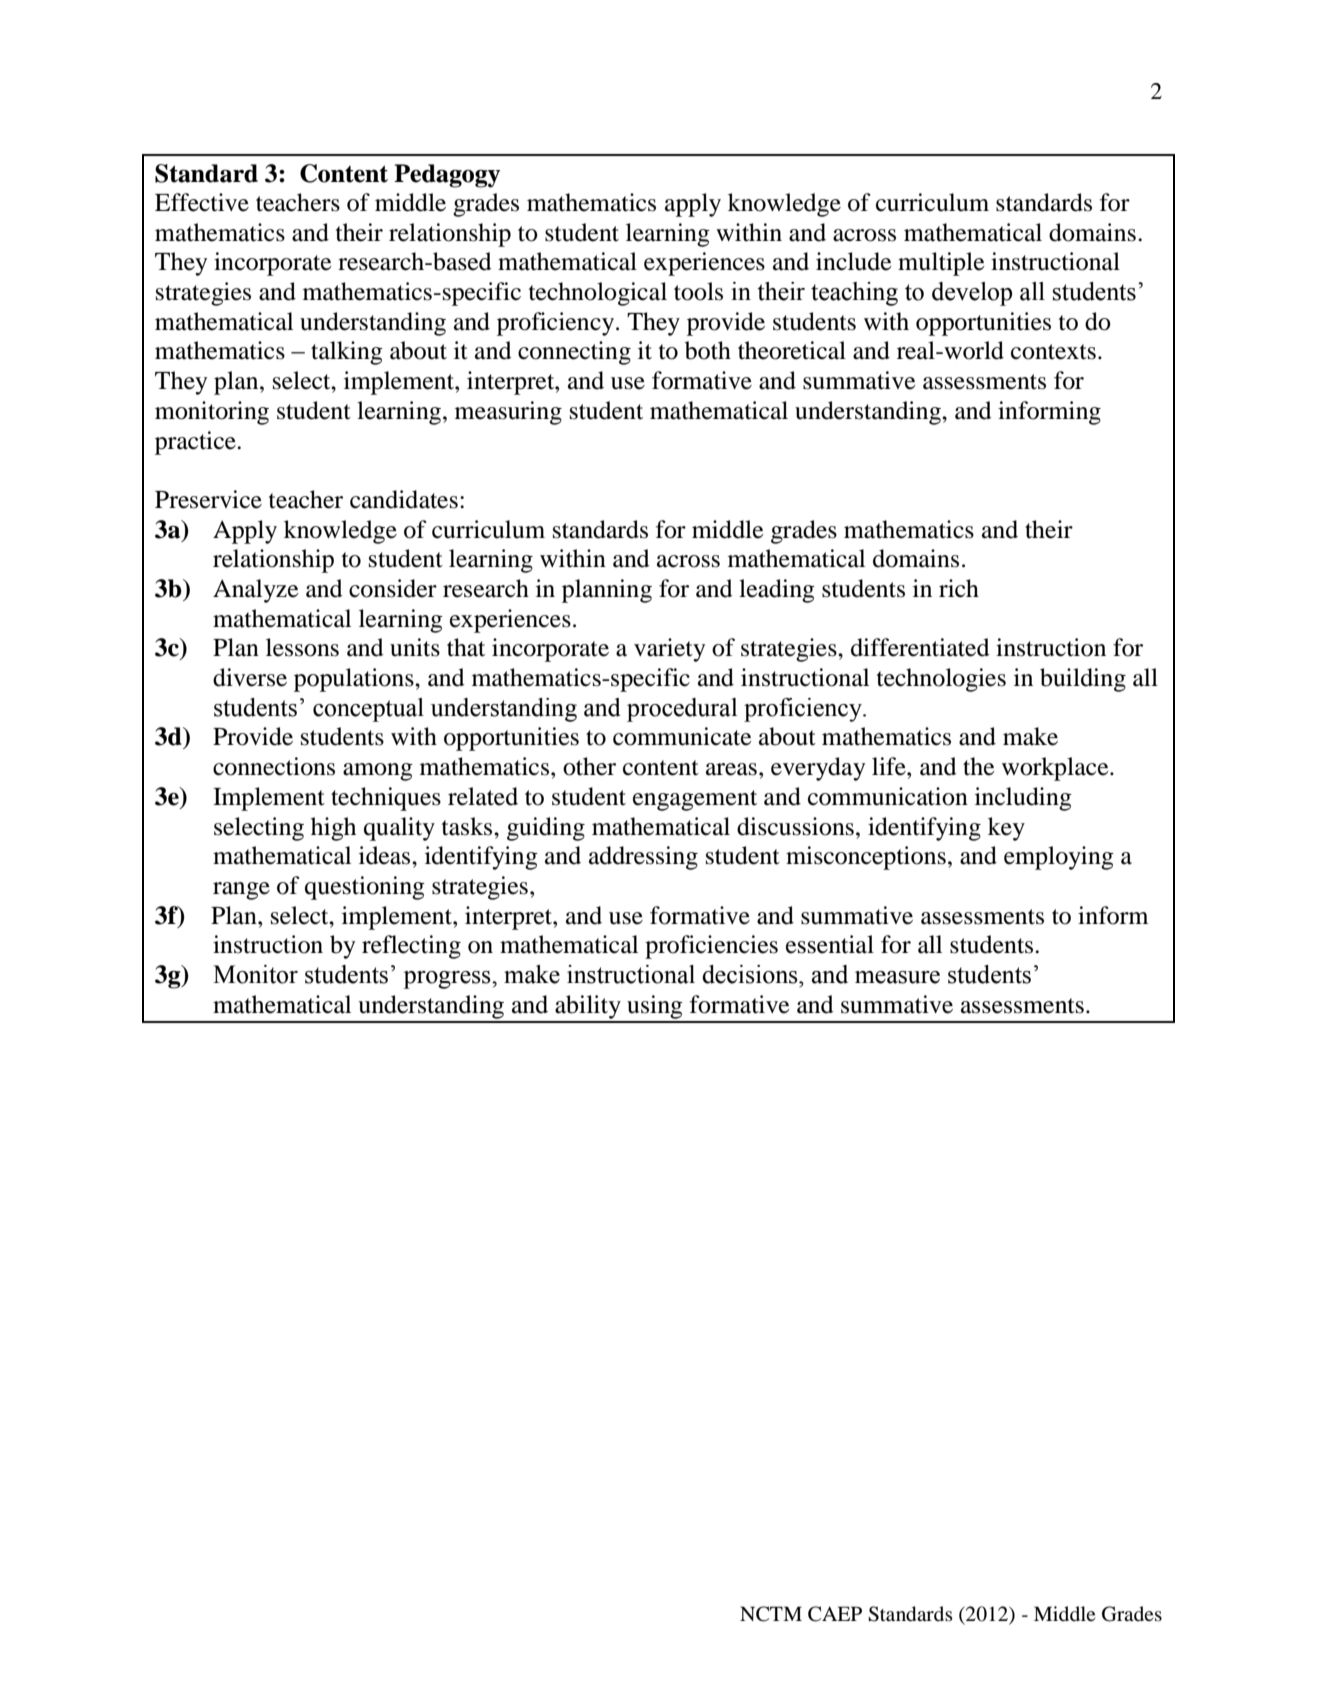 The height and width of the image is (1704, 1317). What do you see at coordinates (302, 647) in the image?
I see `lessons` at bounding box center [302, 647].
